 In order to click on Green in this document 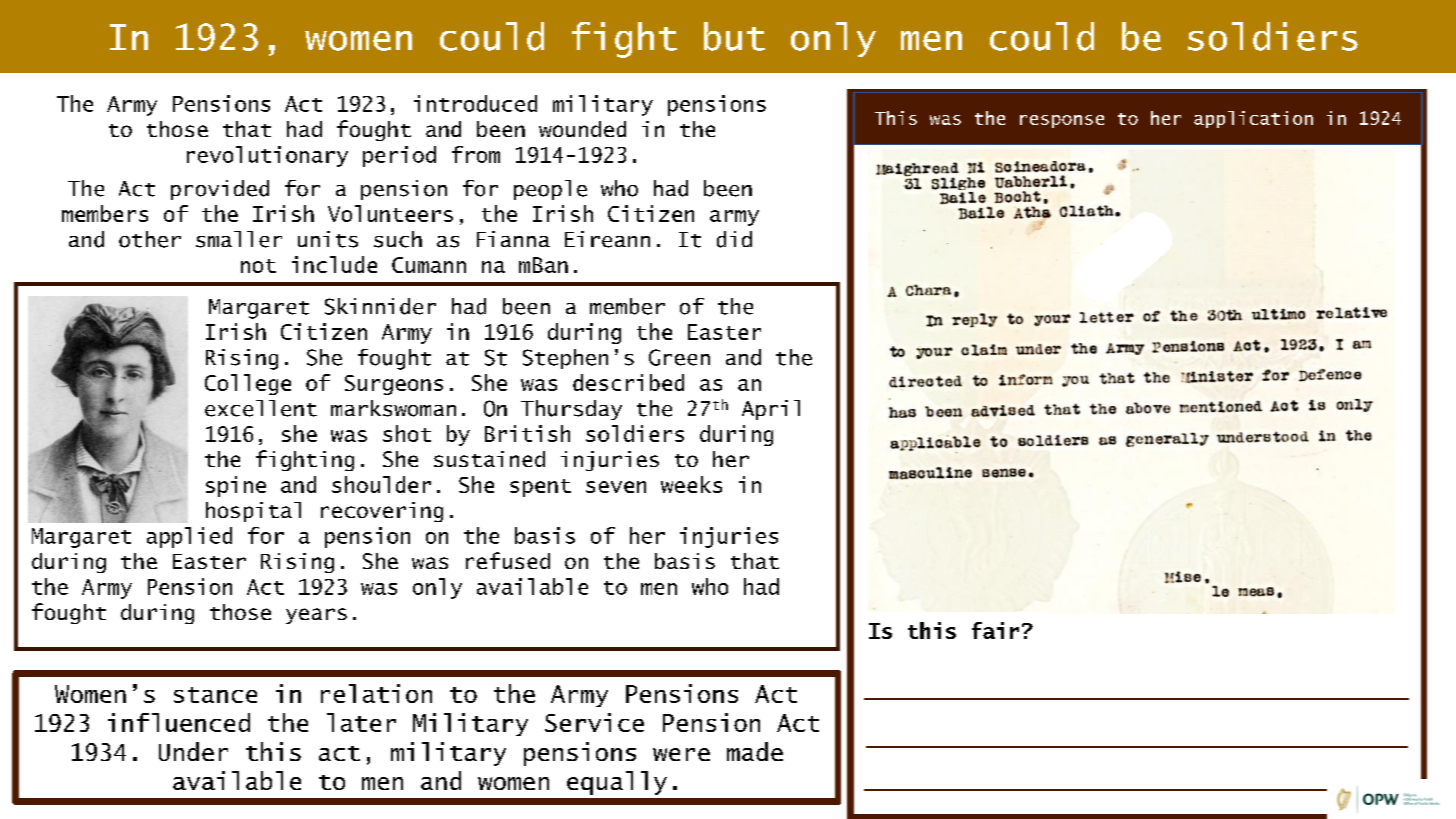, I will do `click(679, 357)`.
